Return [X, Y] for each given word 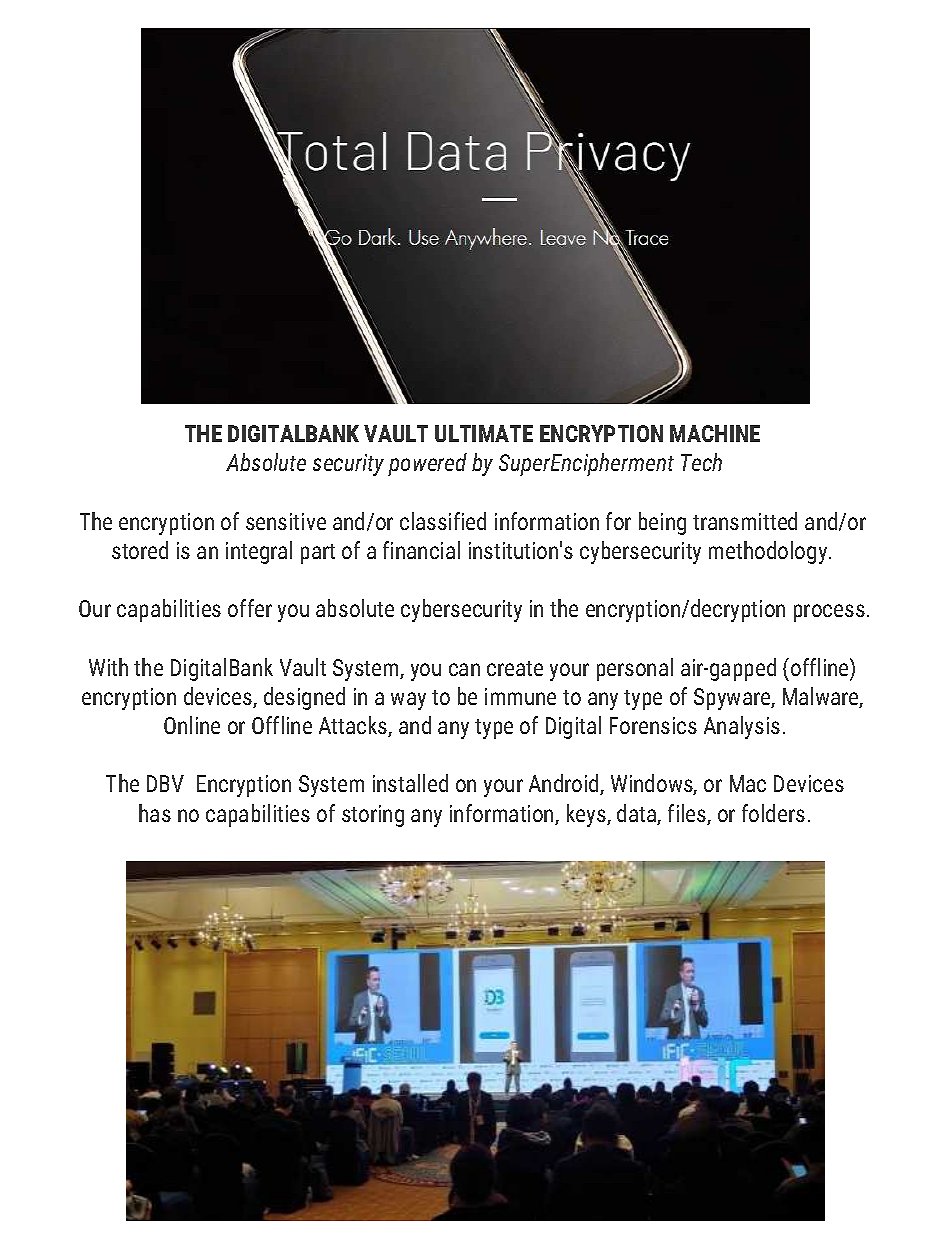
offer [250, 608]
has [155, 813]
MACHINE [715, 433]
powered [427, 464]
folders [773, 813]
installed [410, 783]
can [464, 669]
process [829, 613]
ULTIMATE [484, 433]
